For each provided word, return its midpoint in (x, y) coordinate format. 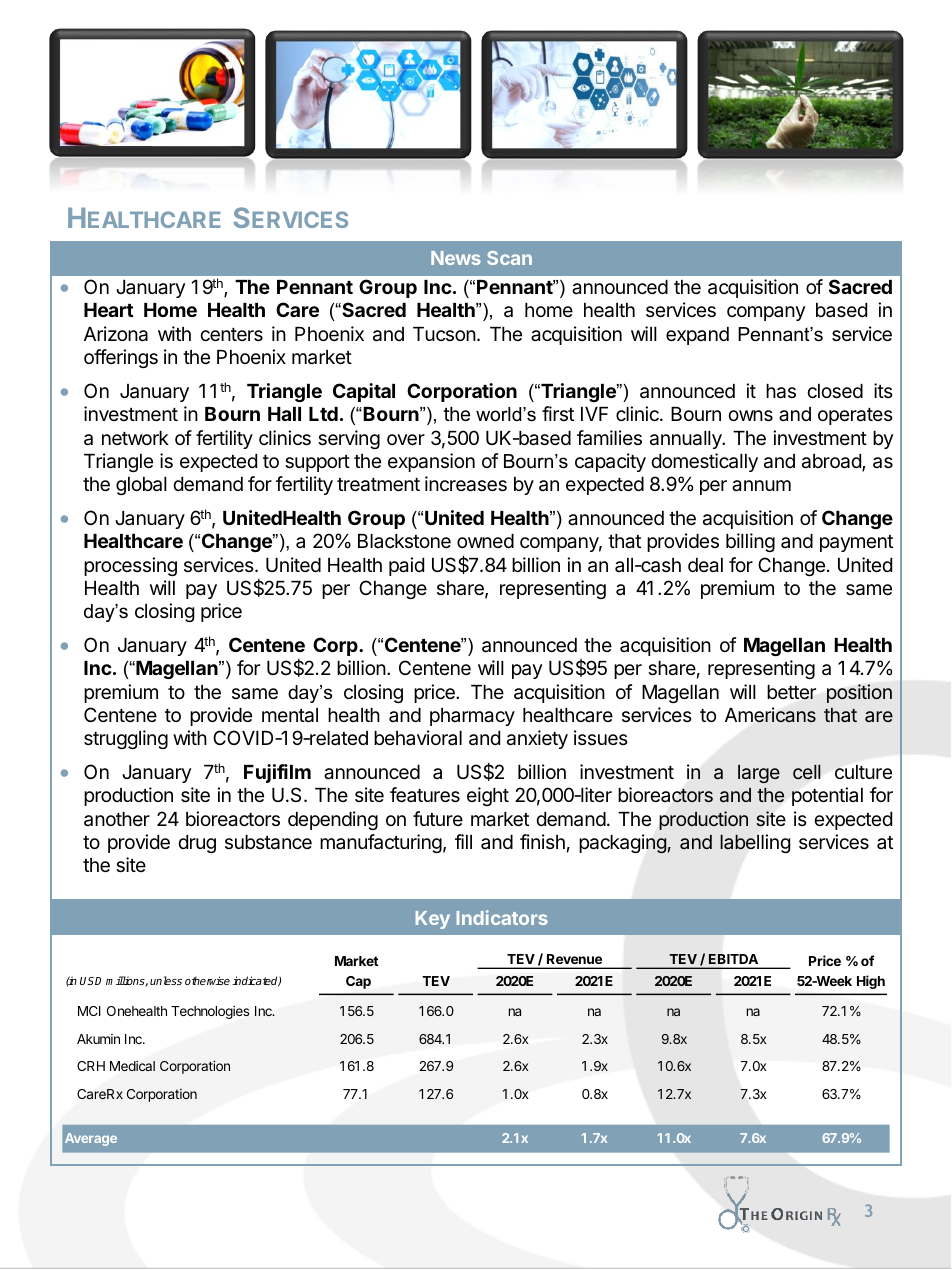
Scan (509, 258)
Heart (108, 310)
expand (697, 336)
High (871, 982)
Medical (132, 1066)
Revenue (574, 959)
